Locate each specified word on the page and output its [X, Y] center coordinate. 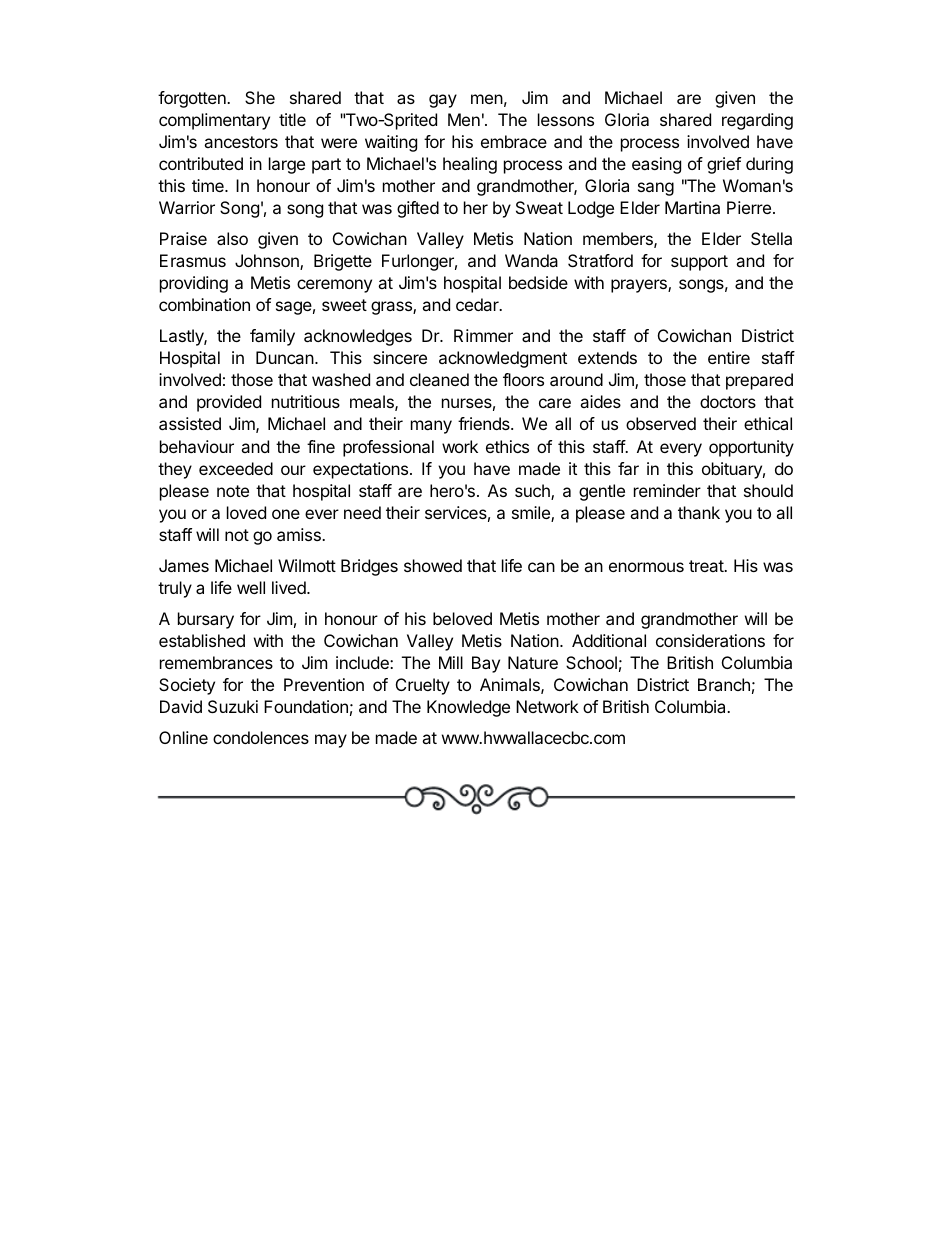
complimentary [214, 121]
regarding [757, 121]
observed [661, 423]
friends [485, 423]
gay [443, 101]
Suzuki [233, 706]
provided [229, 403]
